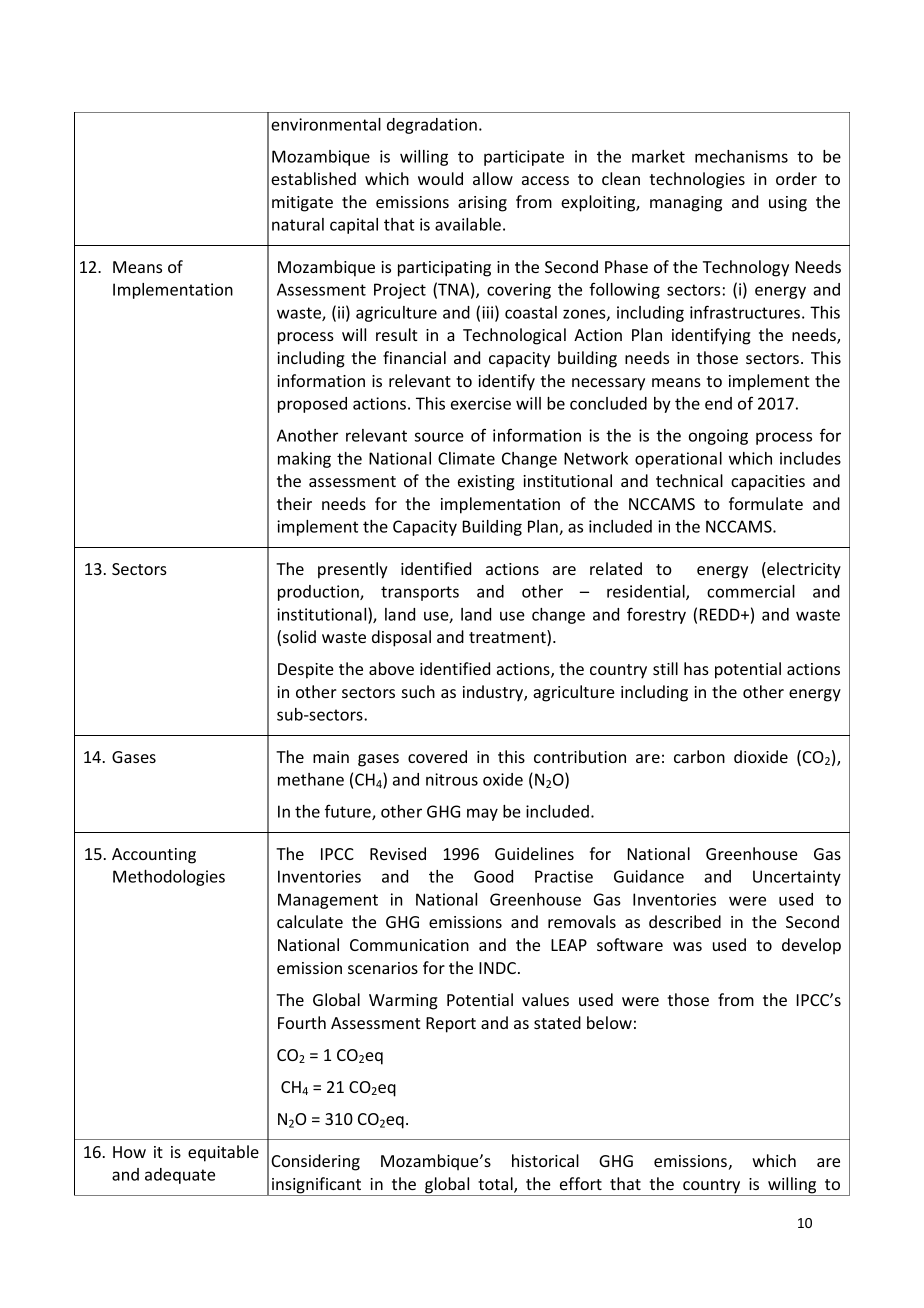 This screenshot has width=924, height=1308. Describe the element at coordinates (223, 1153) in the screenshot. I see `equitable` at that location.
